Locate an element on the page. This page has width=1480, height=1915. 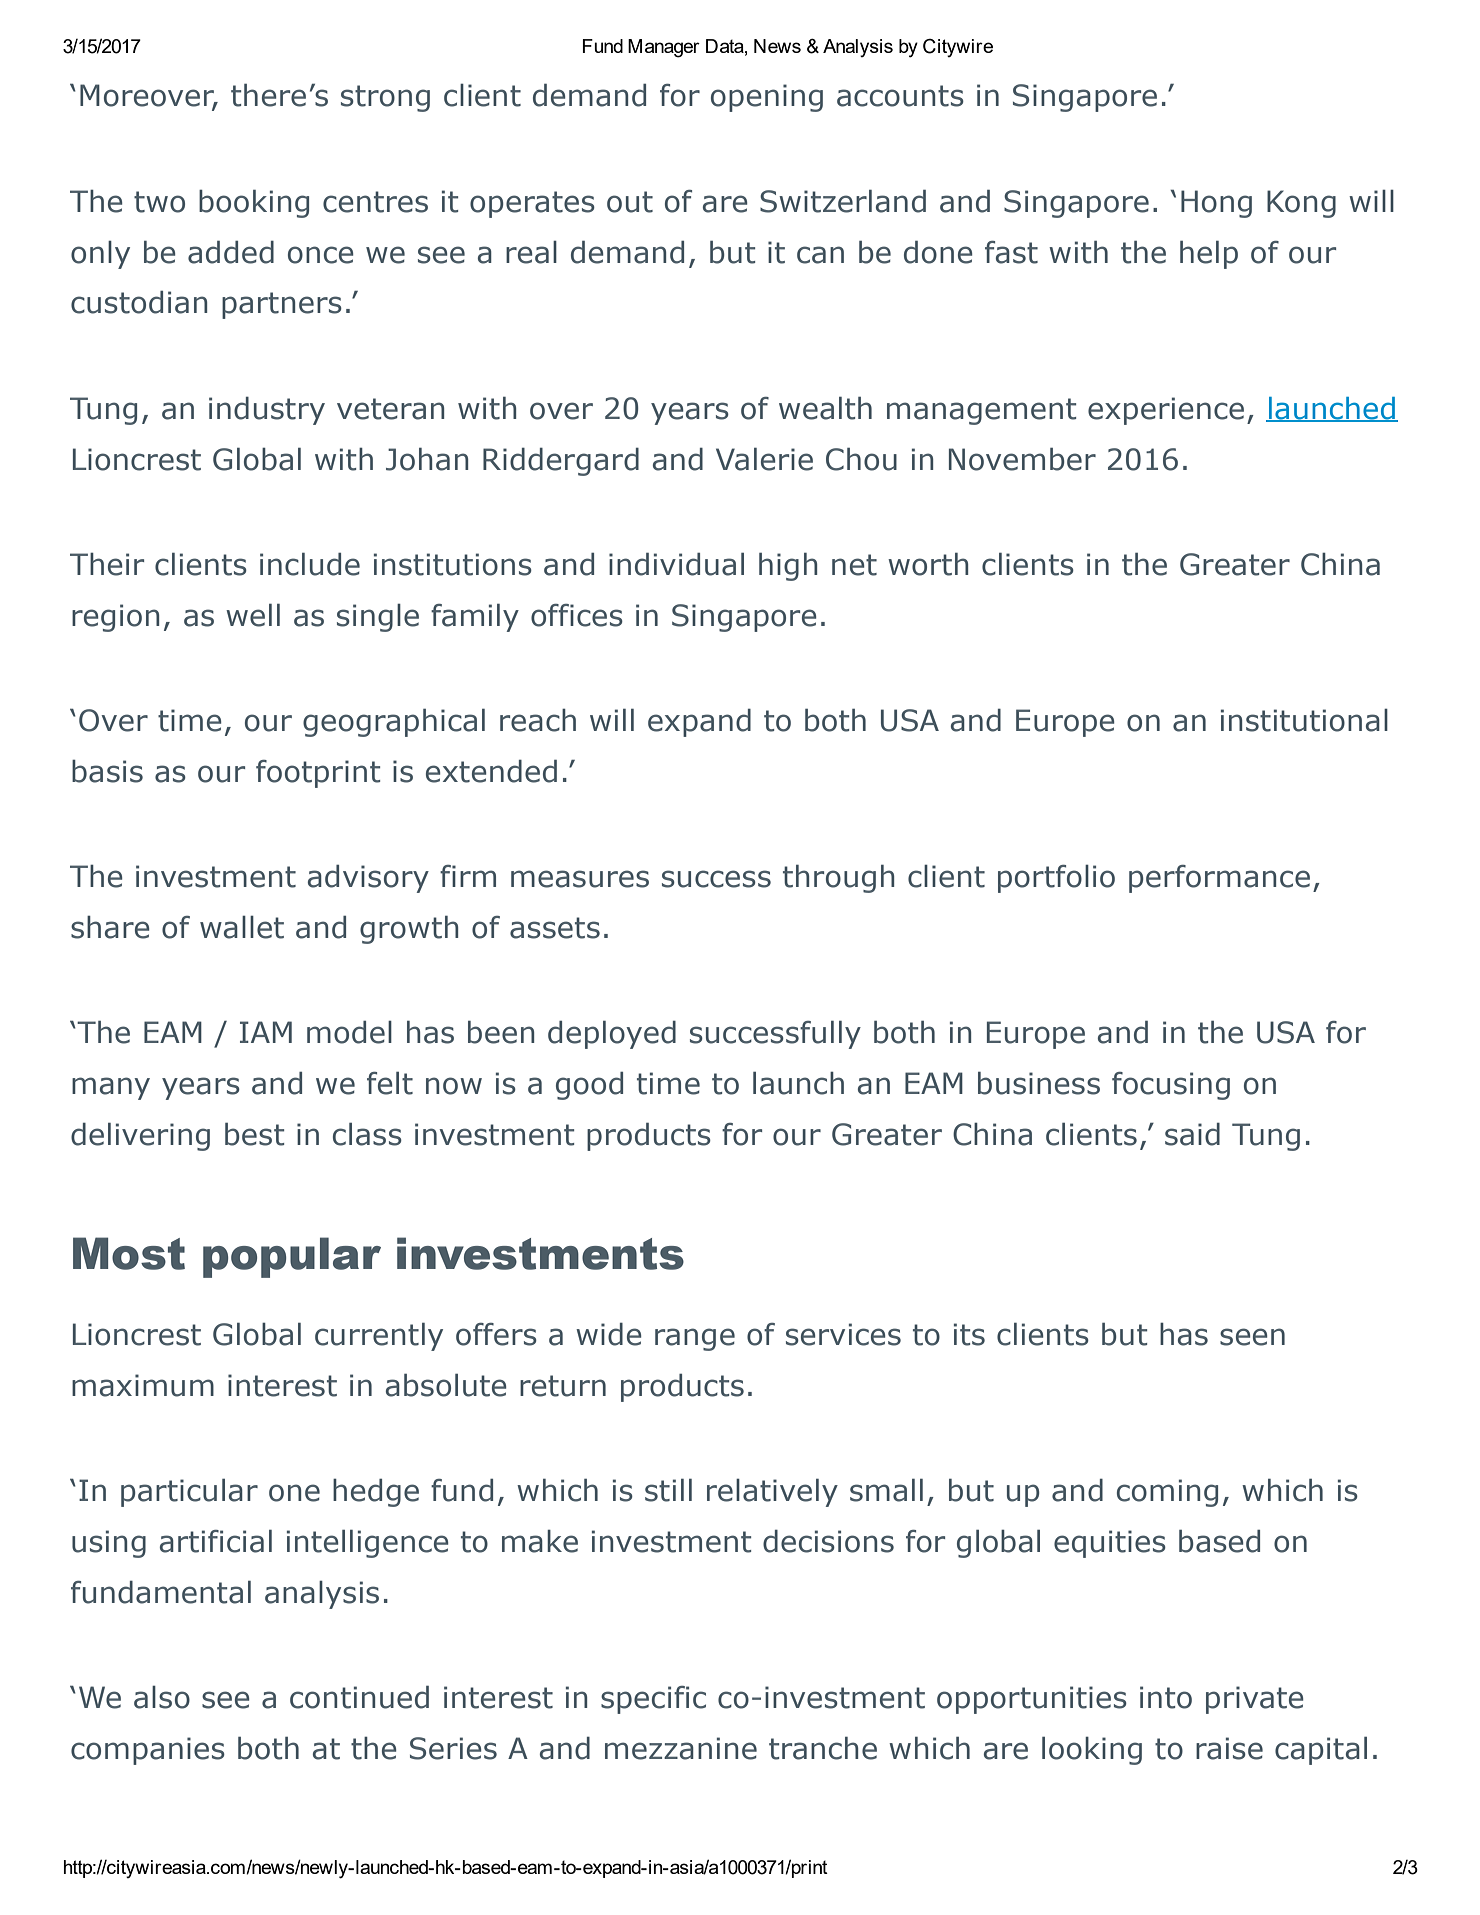
good is located at coordinates (589, 1086).
